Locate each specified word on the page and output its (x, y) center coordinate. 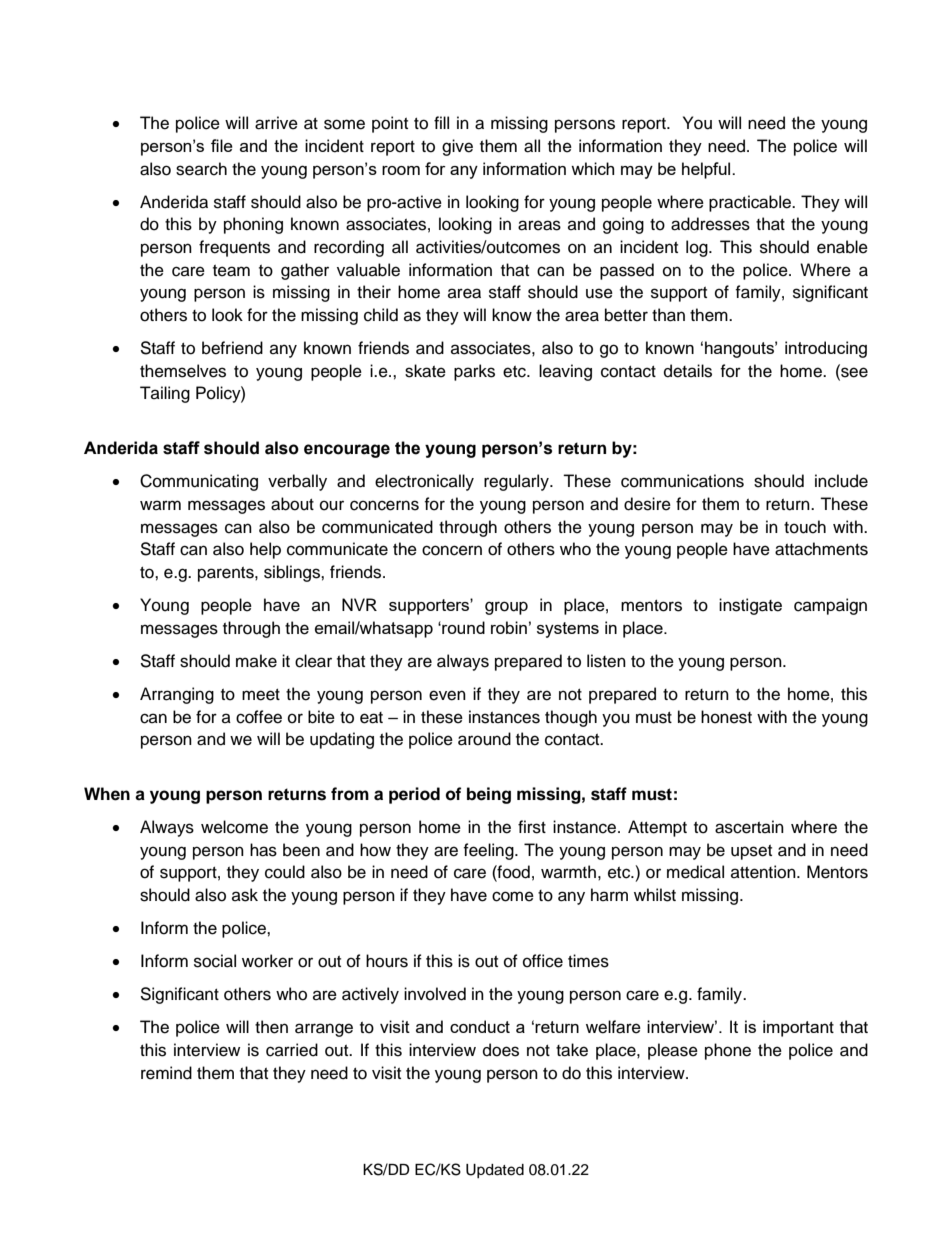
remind (166, 1073)
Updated (495, 1171)
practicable (751, 203)
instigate (750, 606)
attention (764, 872)
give (457, 147)
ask (245, 895)
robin (509, 627)
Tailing (165, 394)
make (256, 661)
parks (474, 372)
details (688, 371)
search (201, 169)
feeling (489, 851)
